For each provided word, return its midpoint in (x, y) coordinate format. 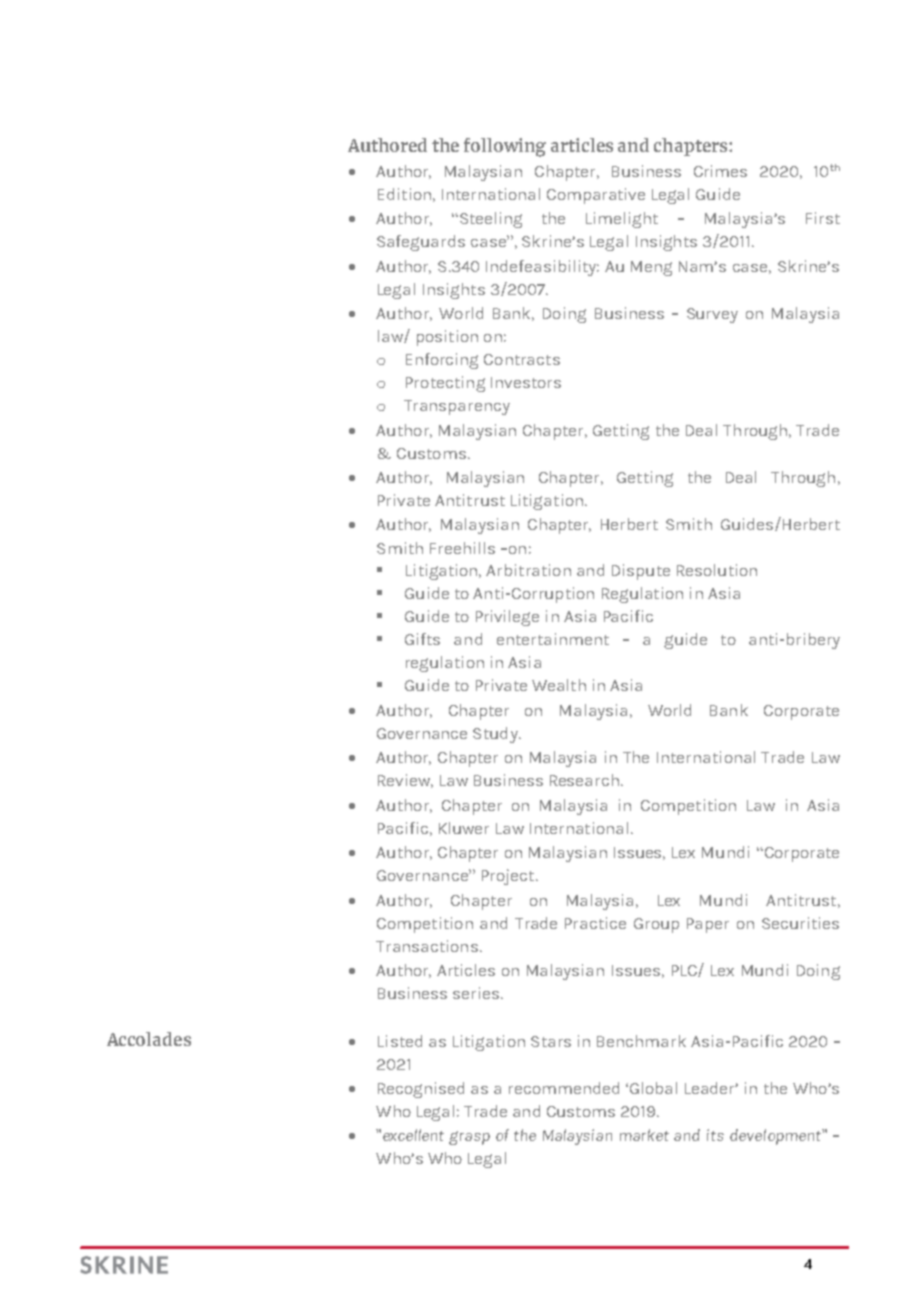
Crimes (720, 171)
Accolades (149, 1039)
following (505, 147)
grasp (469, 1138)
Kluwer (464, 828)
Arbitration (528, 570)
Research (584, 780)
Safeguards (421, 243)
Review (405, 781)
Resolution (717, 570)
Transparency (457, 407)
